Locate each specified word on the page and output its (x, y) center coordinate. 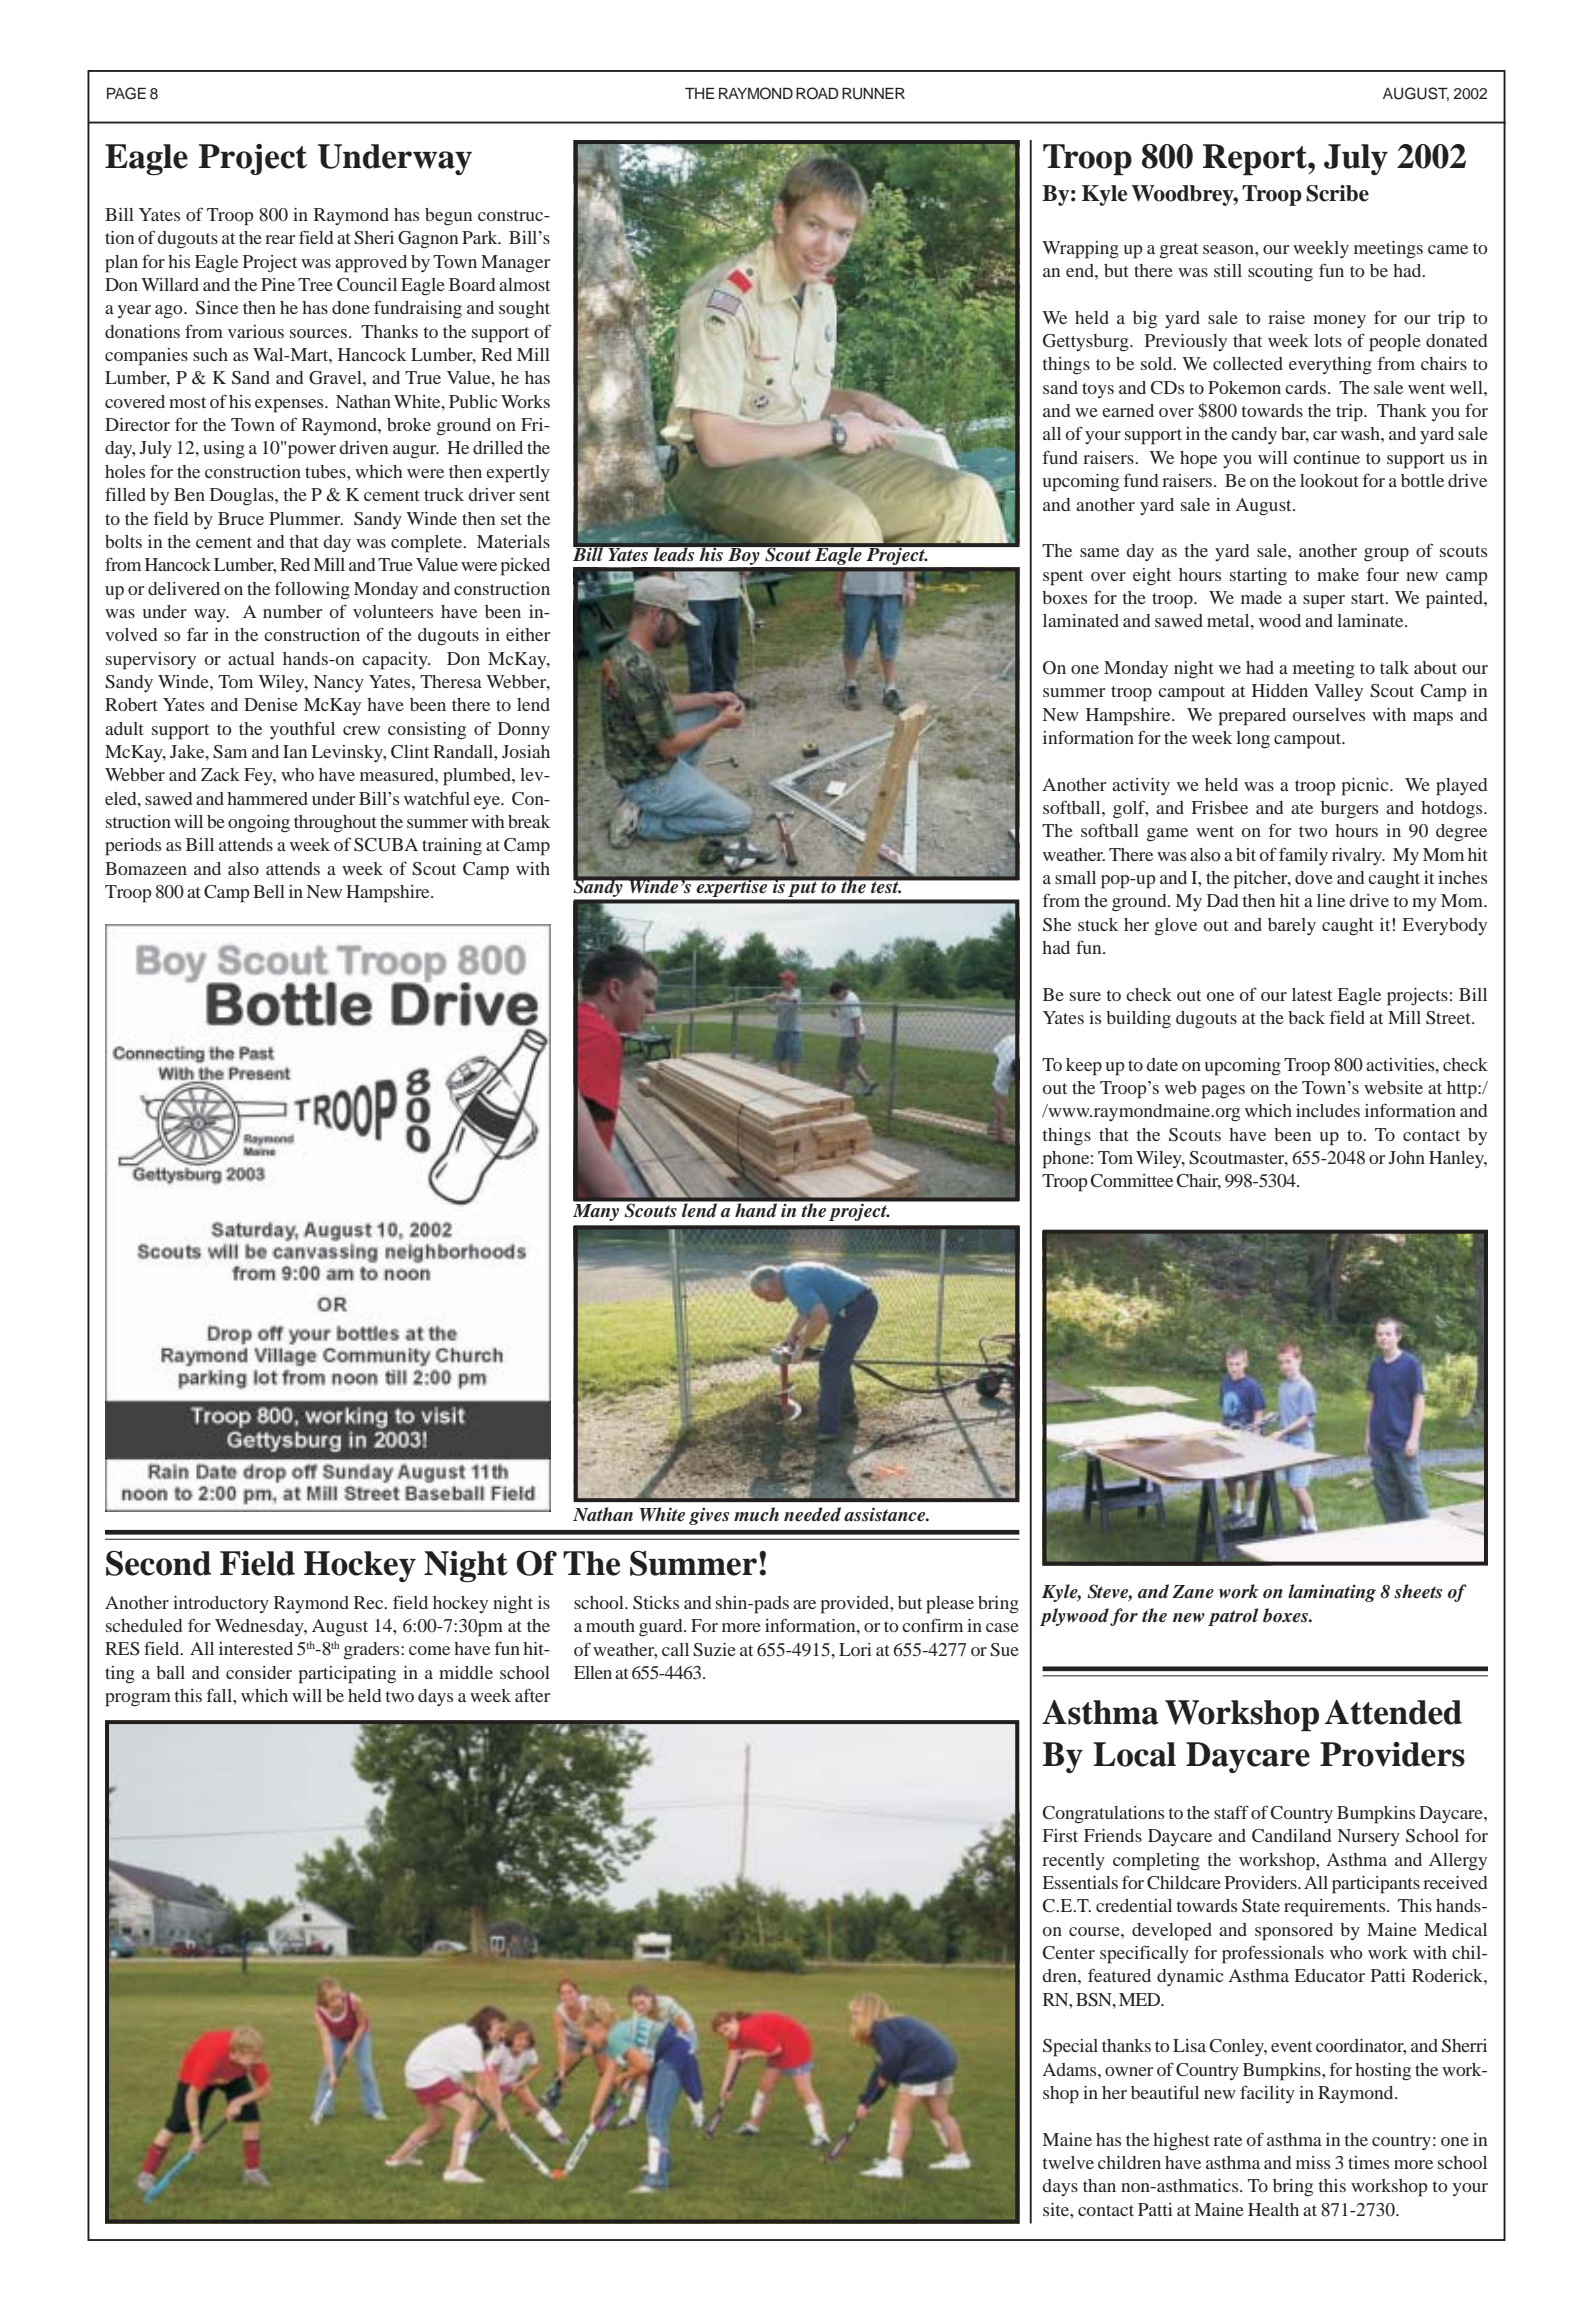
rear (280, 239)
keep (1084, 1067)
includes (1328, 1110)
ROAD (817, 93)
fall (220, 1695)
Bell (269, 891)
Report (1256, 160)
